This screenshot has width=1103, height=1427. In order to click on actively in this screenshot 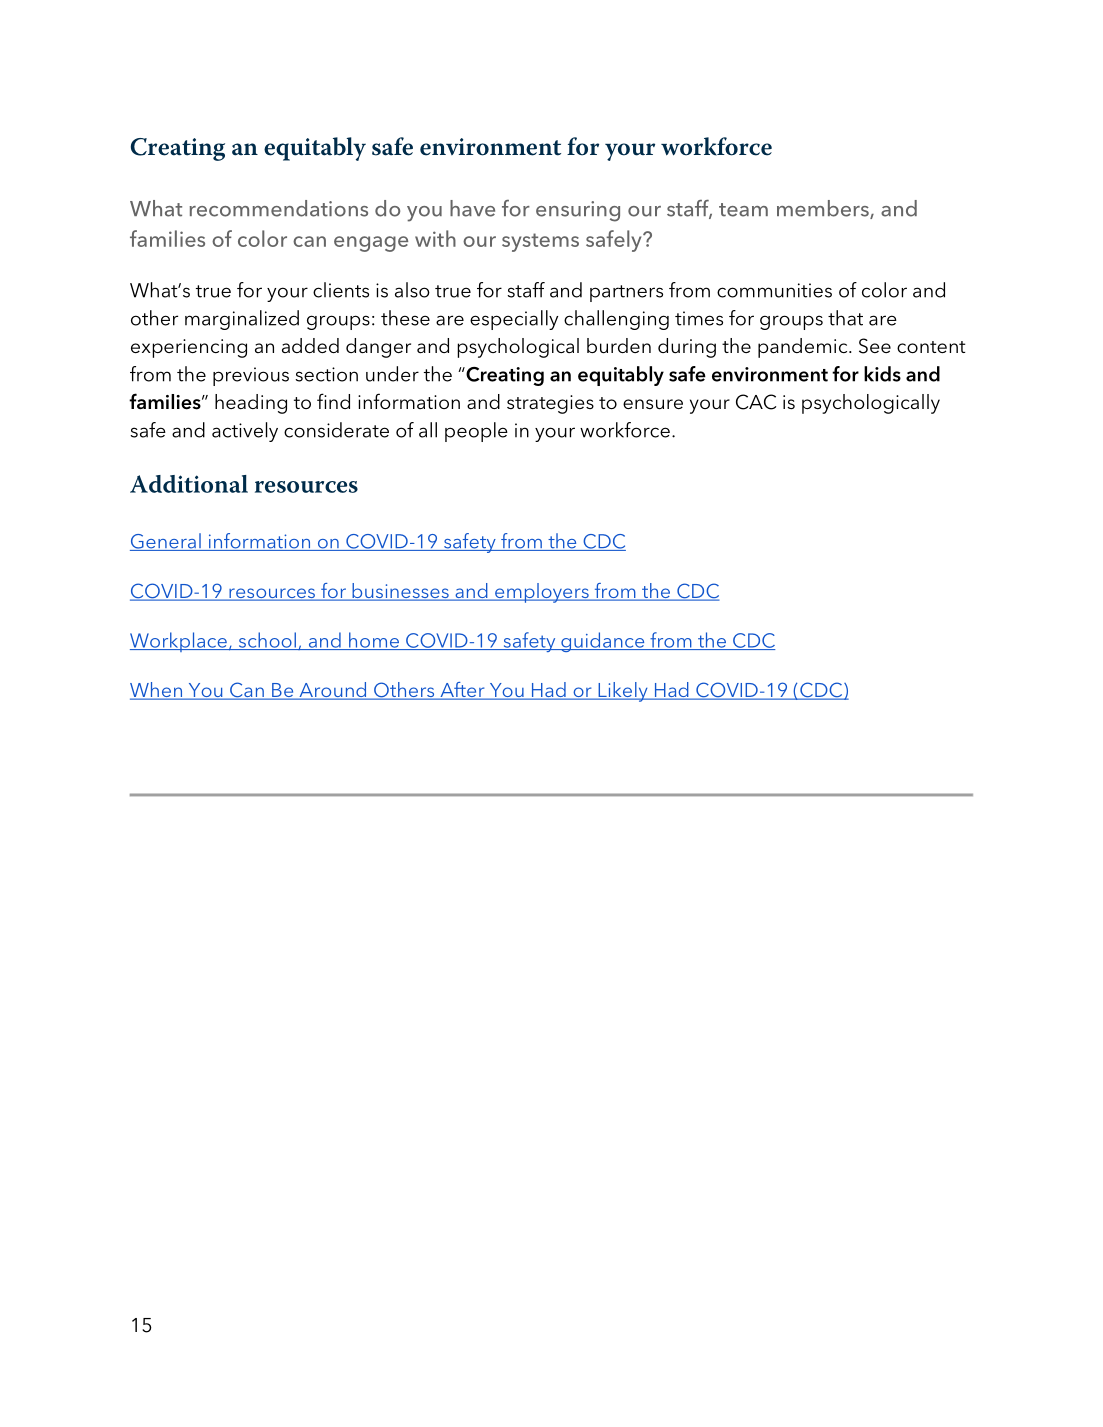, I will do `click(245, 432)`.
